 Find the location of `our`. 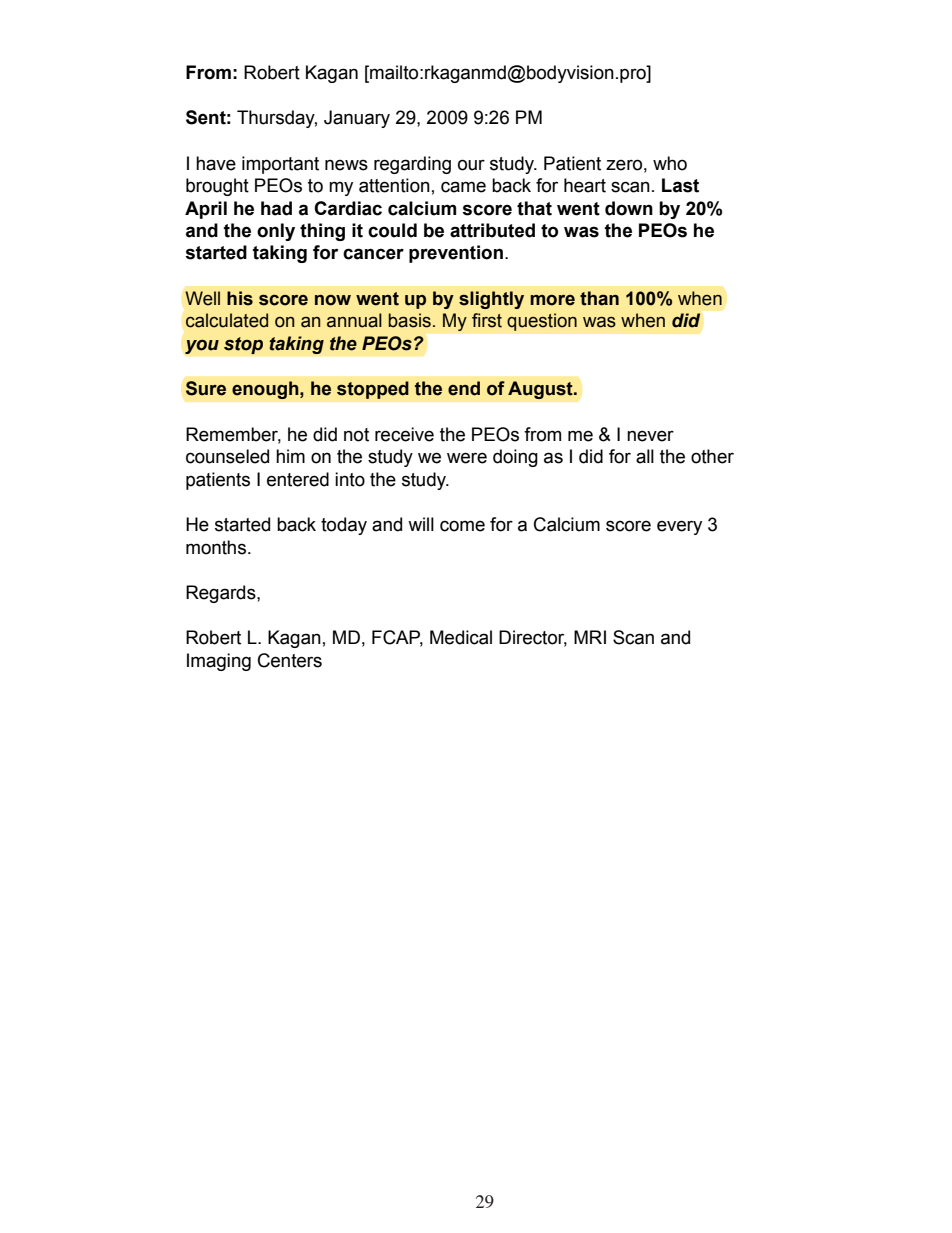

our is located at coordinates (471, 165).
